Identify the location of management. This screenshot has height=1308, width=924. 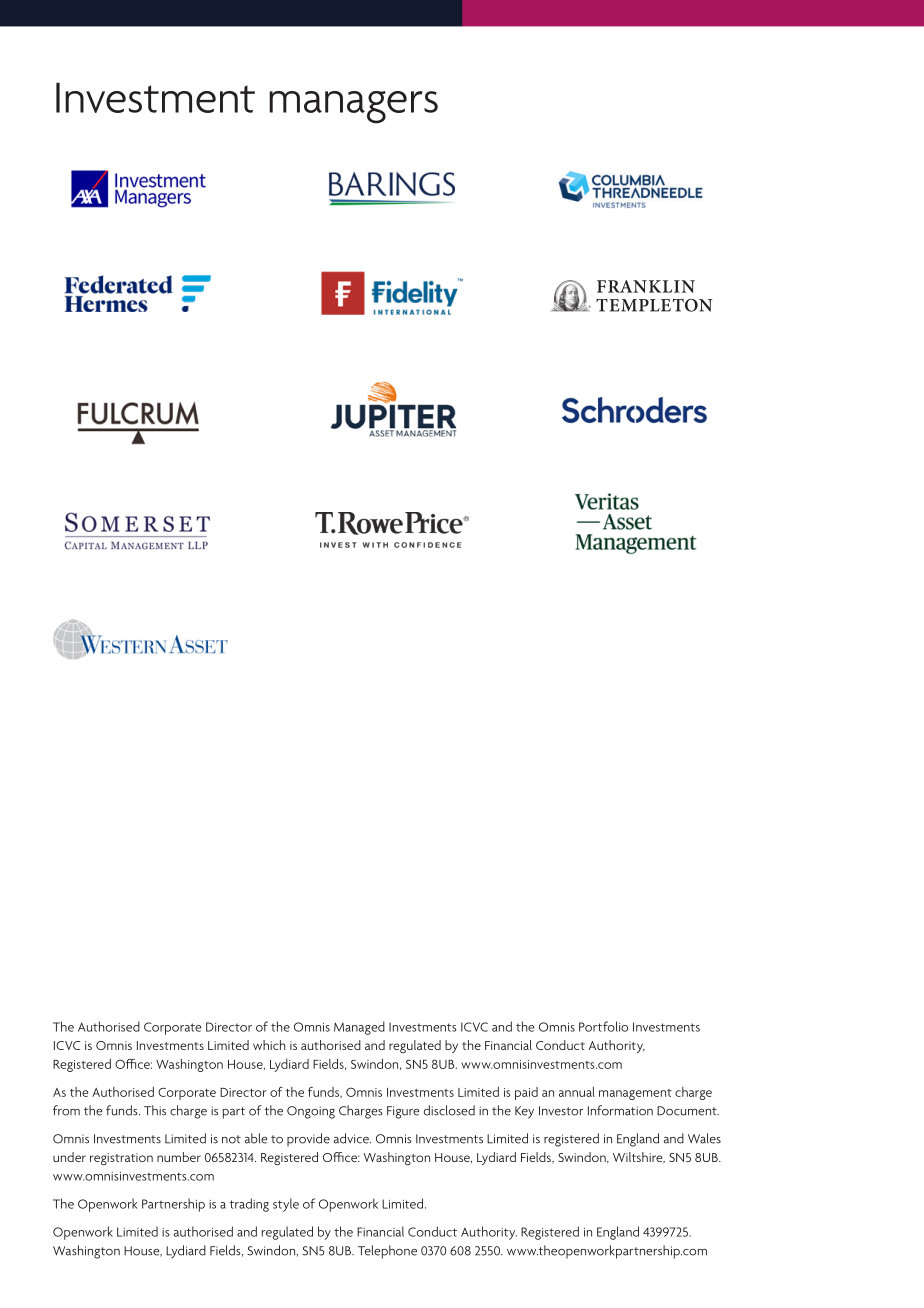
(635, 1094).
